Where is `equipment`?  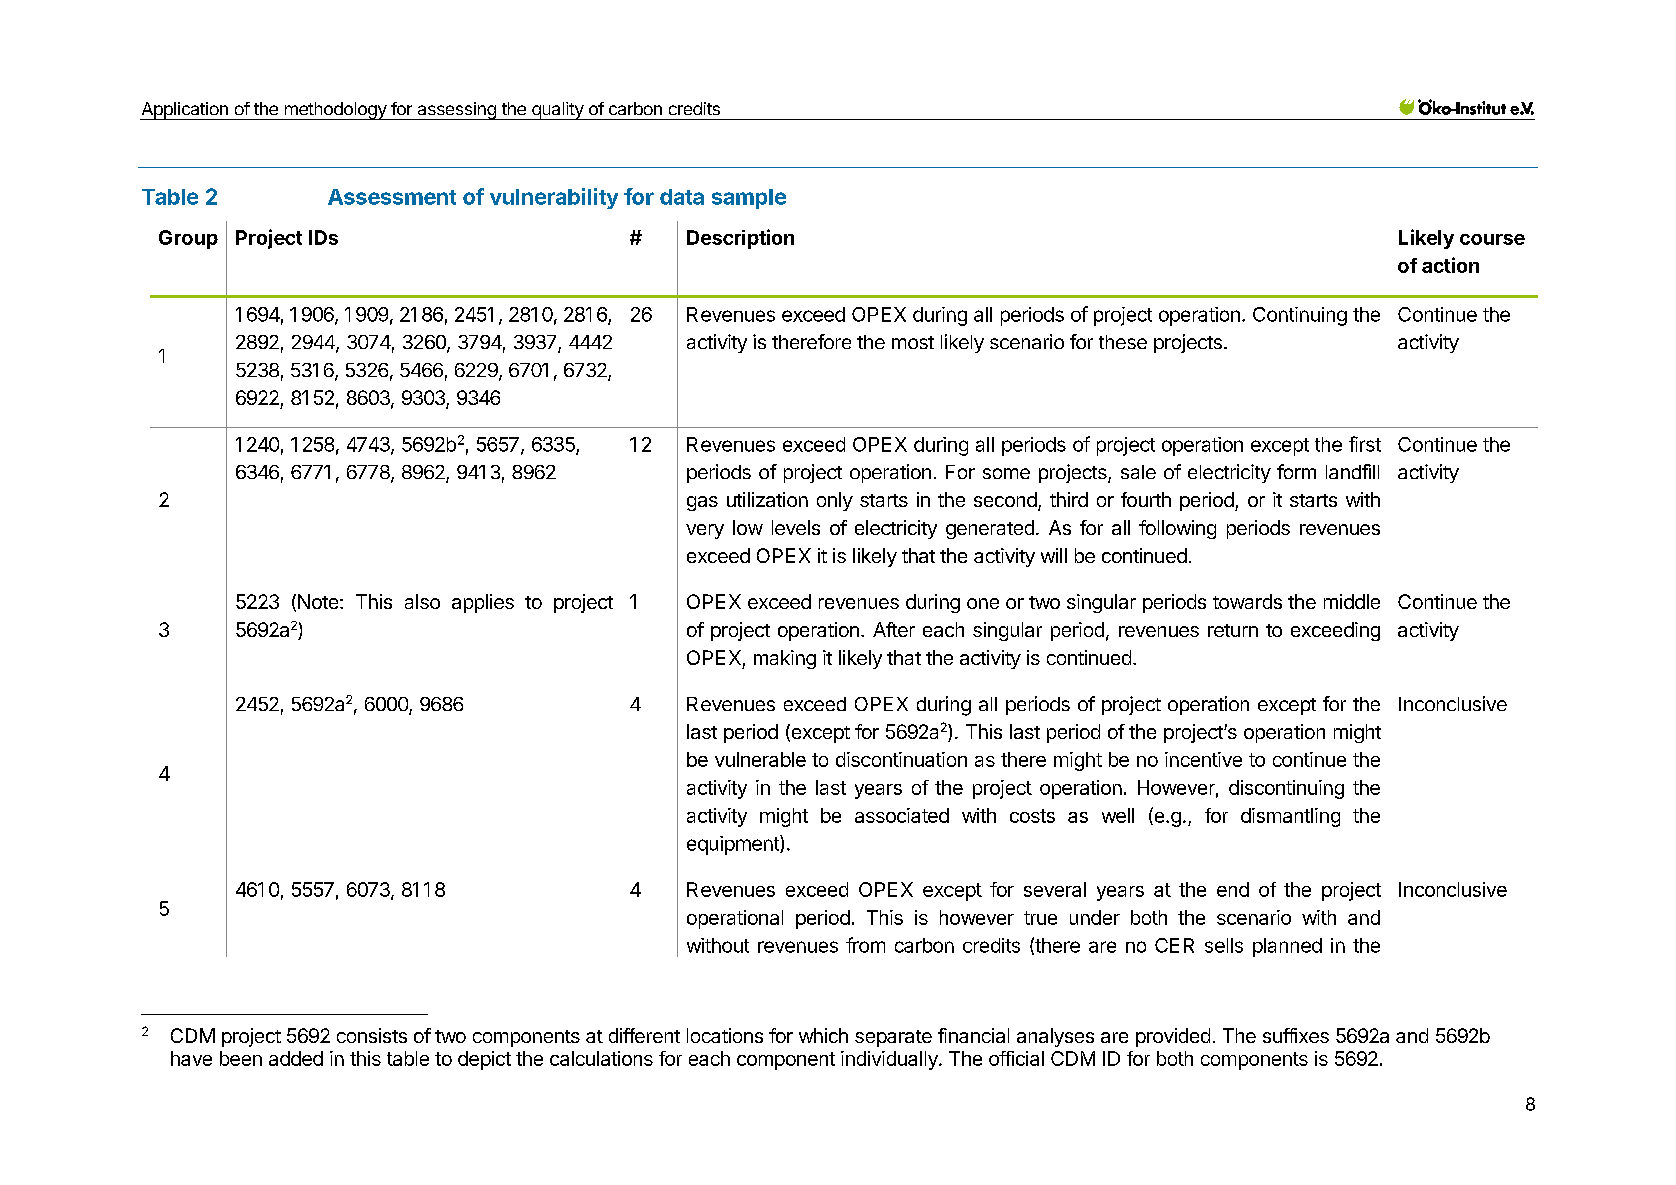 equipment is located at coordinates (734, 845).
